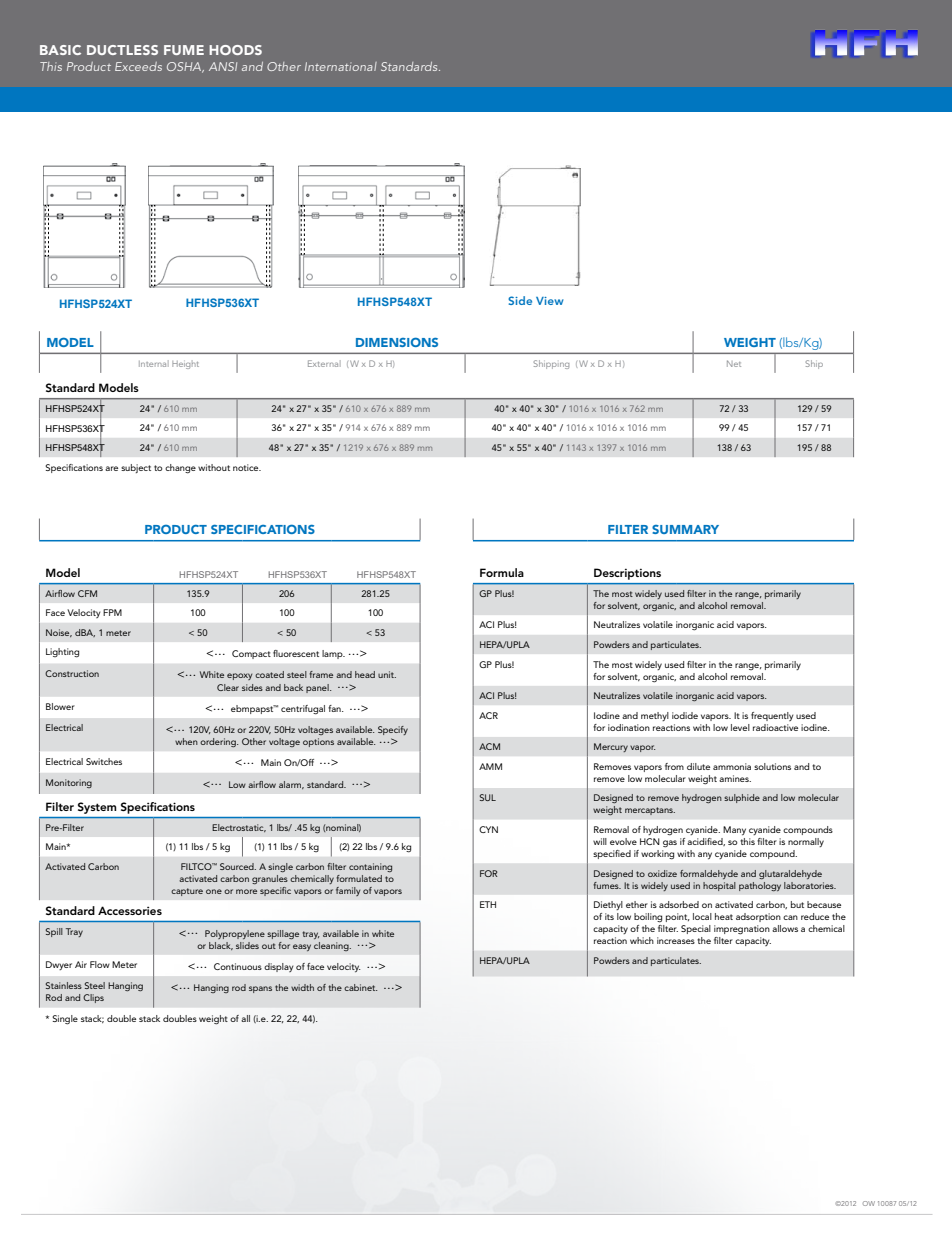 The height and width of the document is (1233, 952). I want to click on Clips, so click(93, 998).
